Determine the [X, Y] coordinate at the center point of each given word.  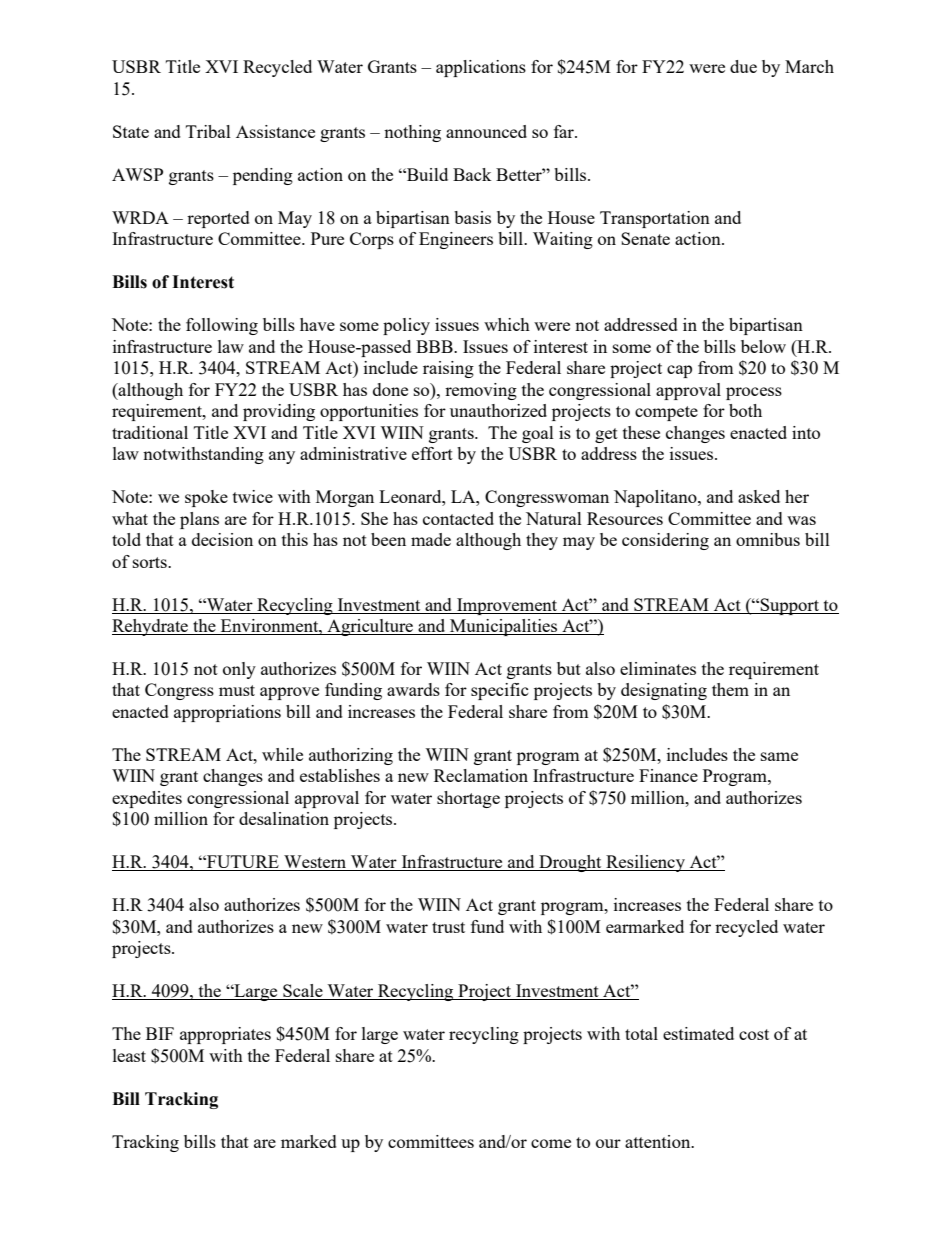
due [743, 66]
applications [481, 68]
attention [659, 1141]
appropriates [225, 1035]
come [551, 1143]
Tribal [208, 131]
